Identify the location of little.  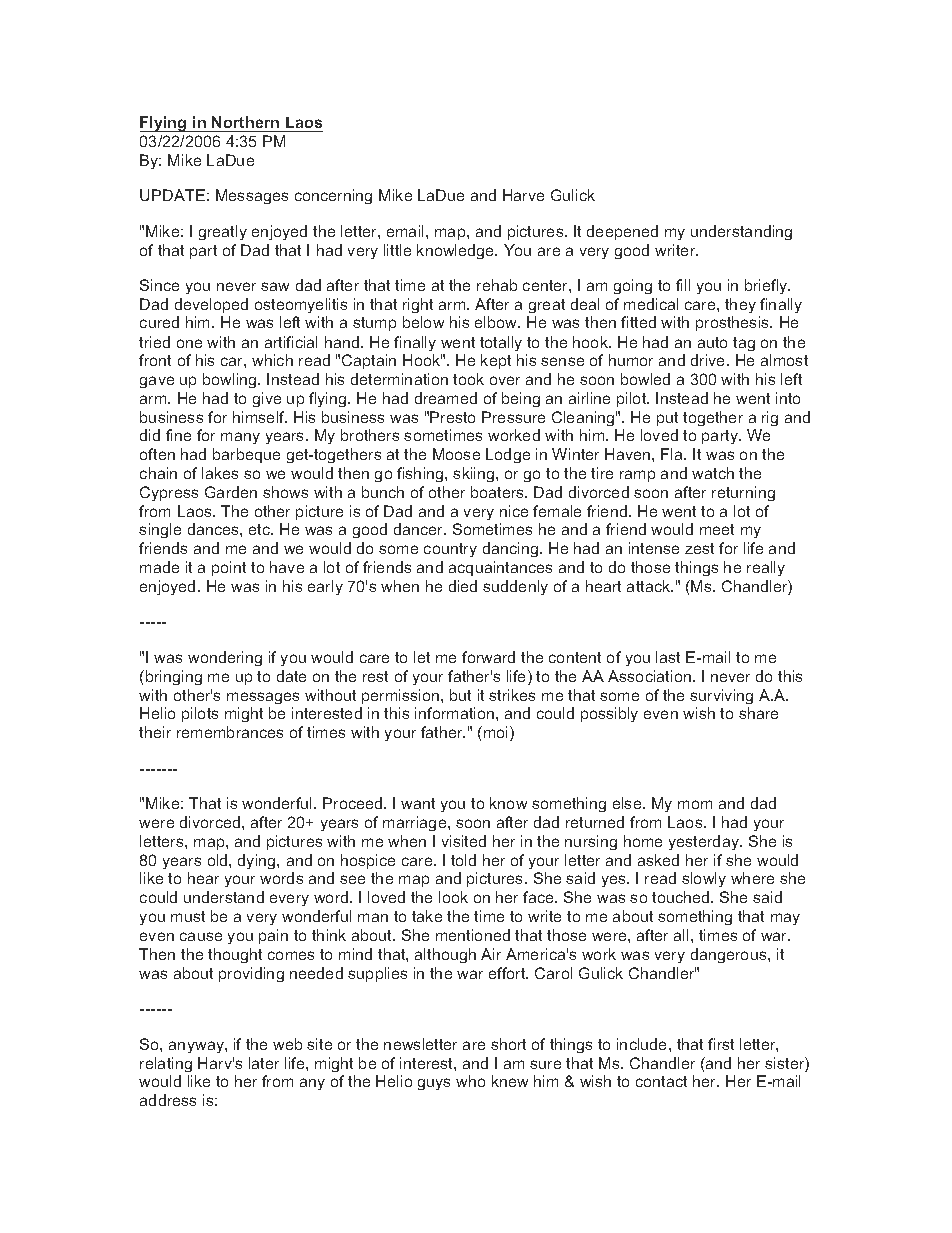
(397, 250).
